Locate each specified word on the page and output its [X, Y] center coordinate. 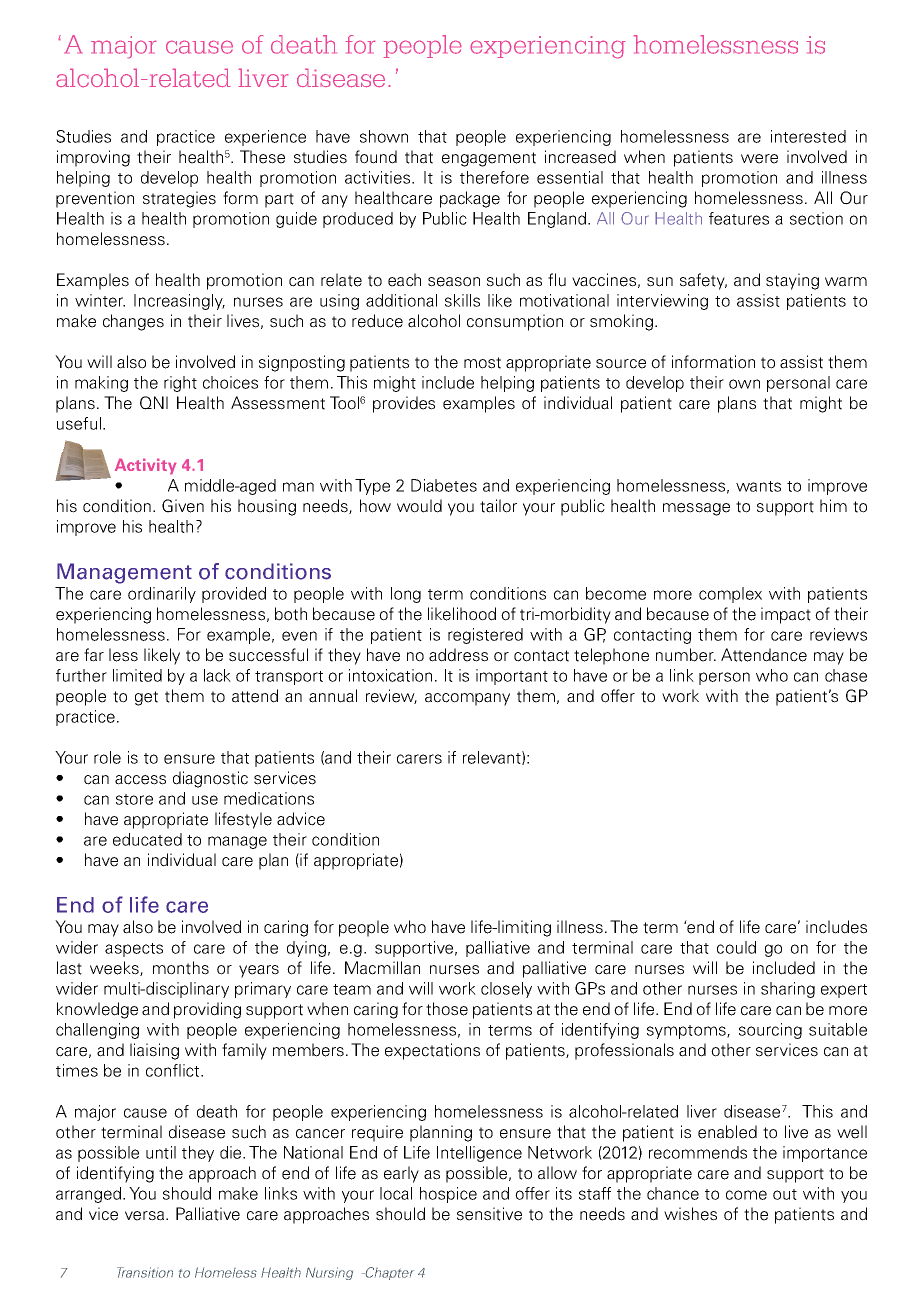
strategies [179, 199]
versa [144, 1216]
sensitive [489, 1214]
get [146, 698]
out [785, 1194]
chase [846, 675]
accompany [467, 699]
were [759, 159]
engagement [489, 159]
